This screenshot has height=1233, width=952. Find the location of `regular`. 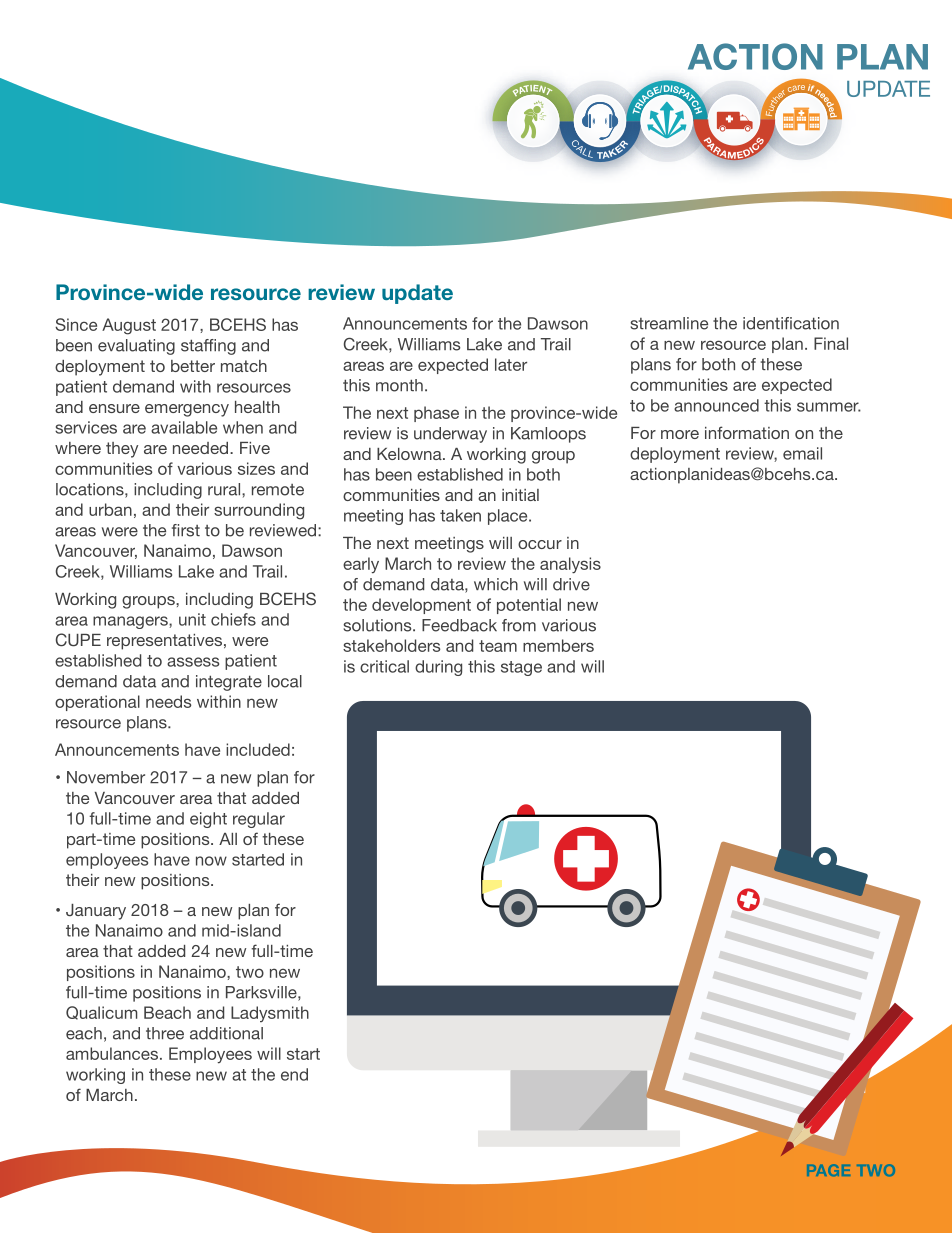

regular is located at coordinates (259, 820).
